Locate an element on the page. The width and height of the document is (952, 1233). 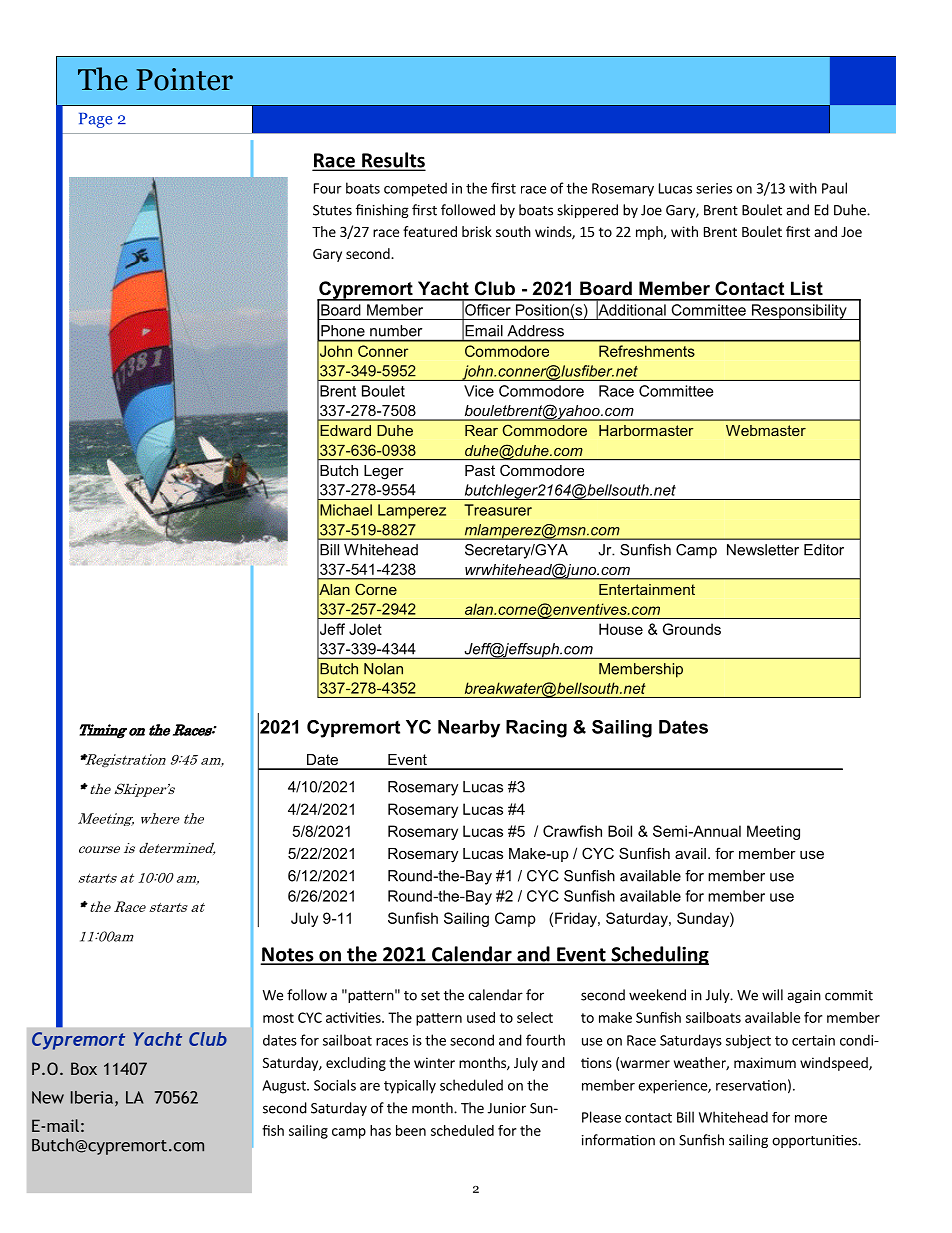
Nolan is located at coordinates (383, 669).
